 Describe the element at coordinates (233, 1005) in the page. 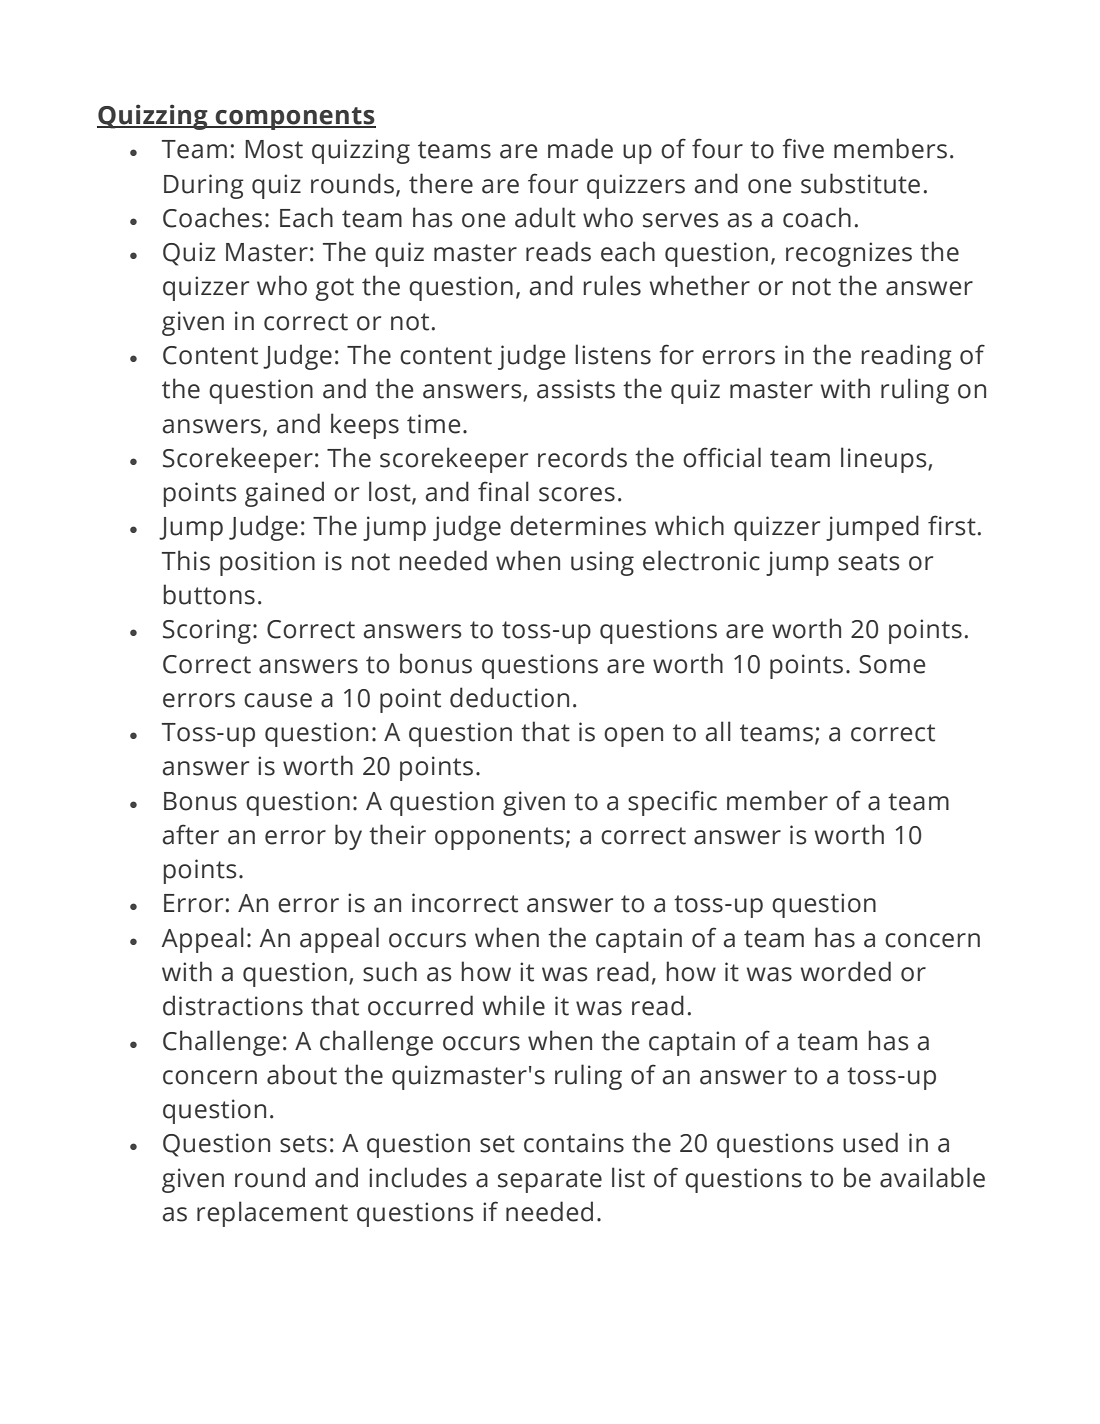

I see `distractions` at that location.
